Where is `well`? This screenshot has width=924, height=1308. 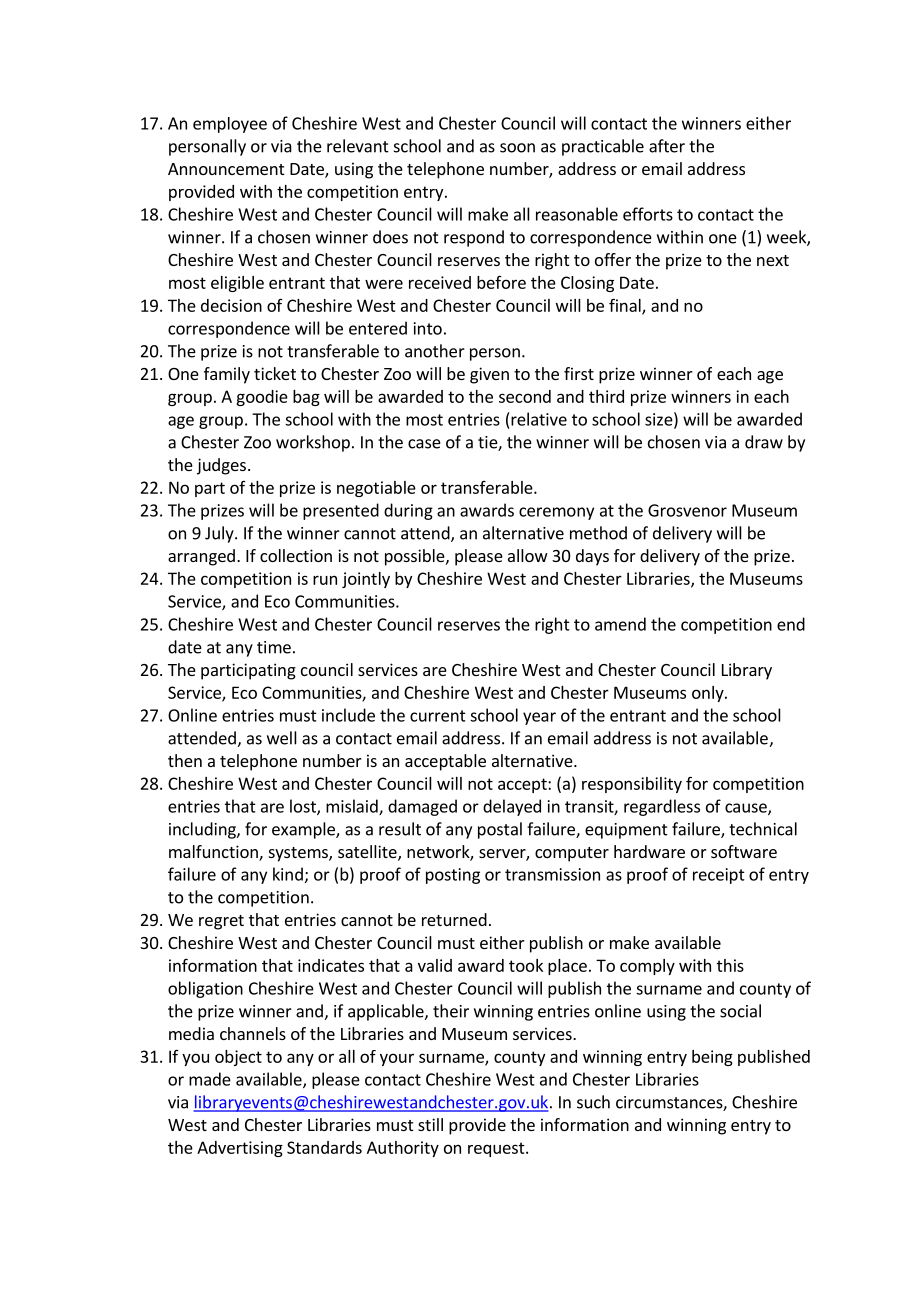 well is located at coordinates (282, 738).
